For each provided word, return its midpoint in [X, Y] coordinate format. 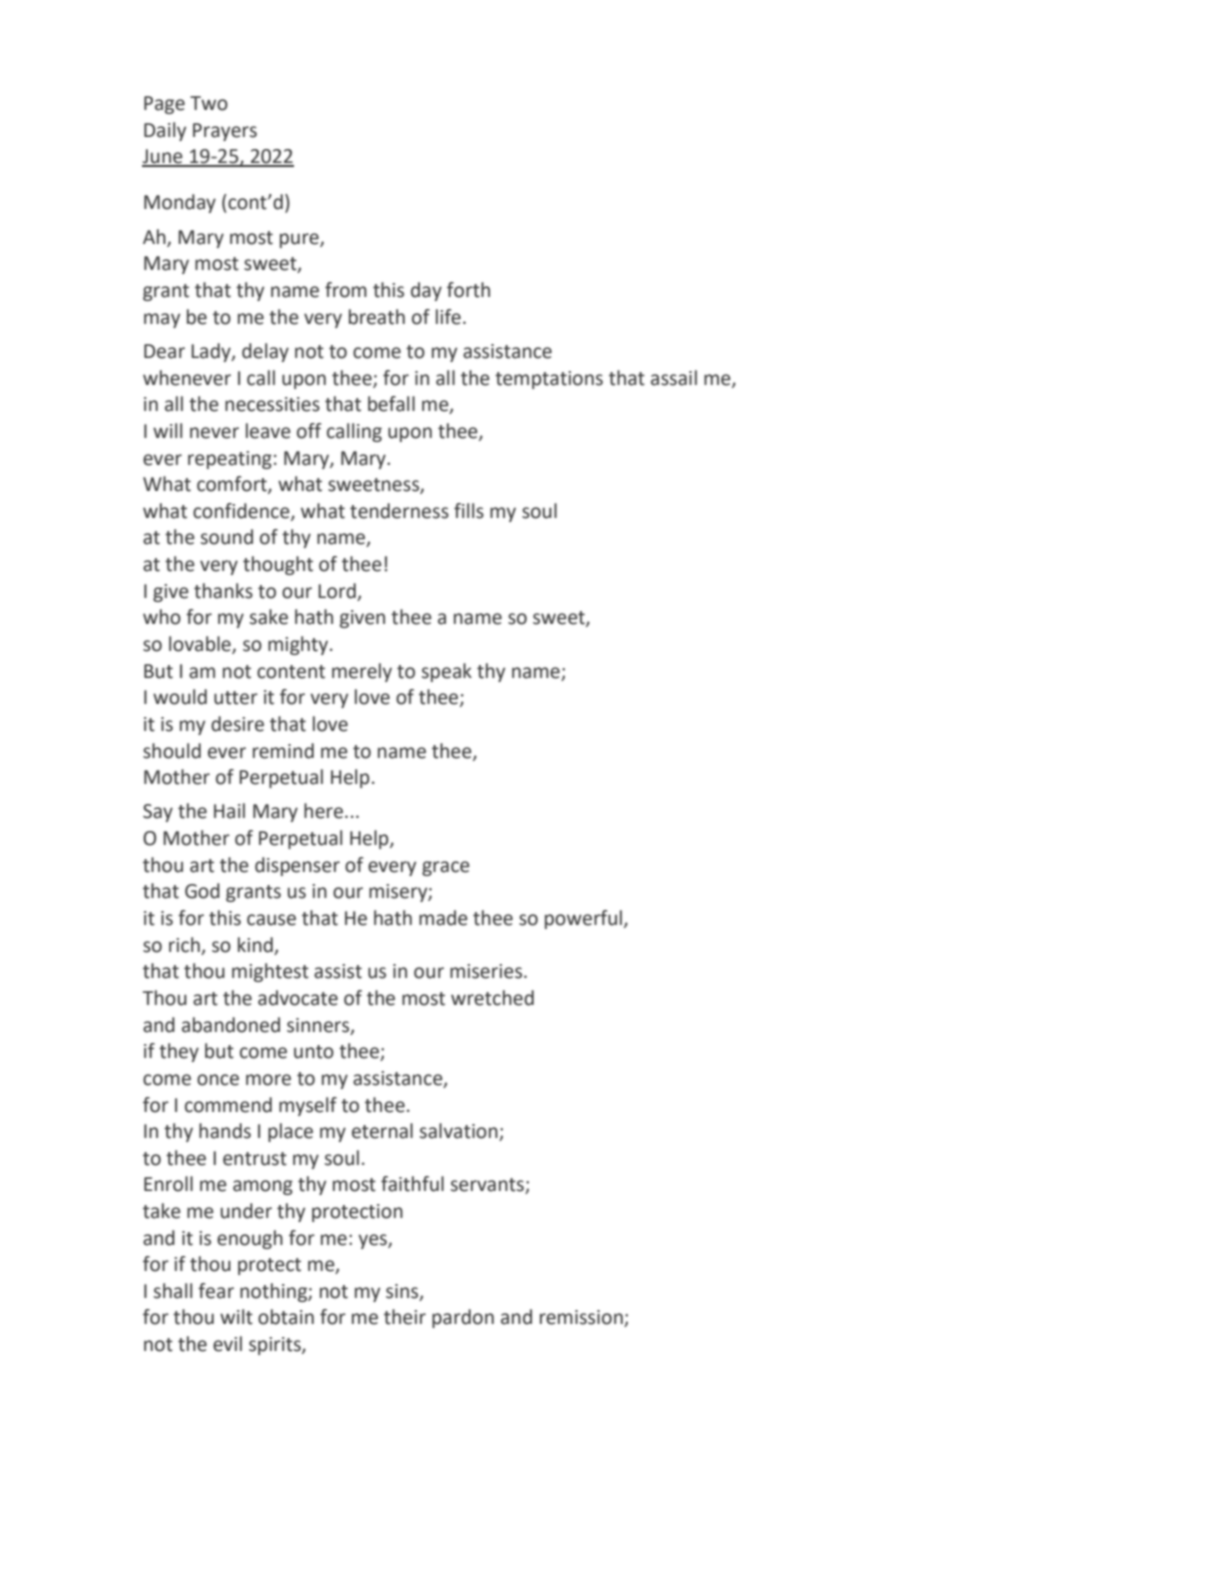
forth [468, 290]
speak [447, 672]
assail [674, 378]
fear [216, 1291]
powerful [583, 919]
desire [237, 724]
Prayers [225, 132]
